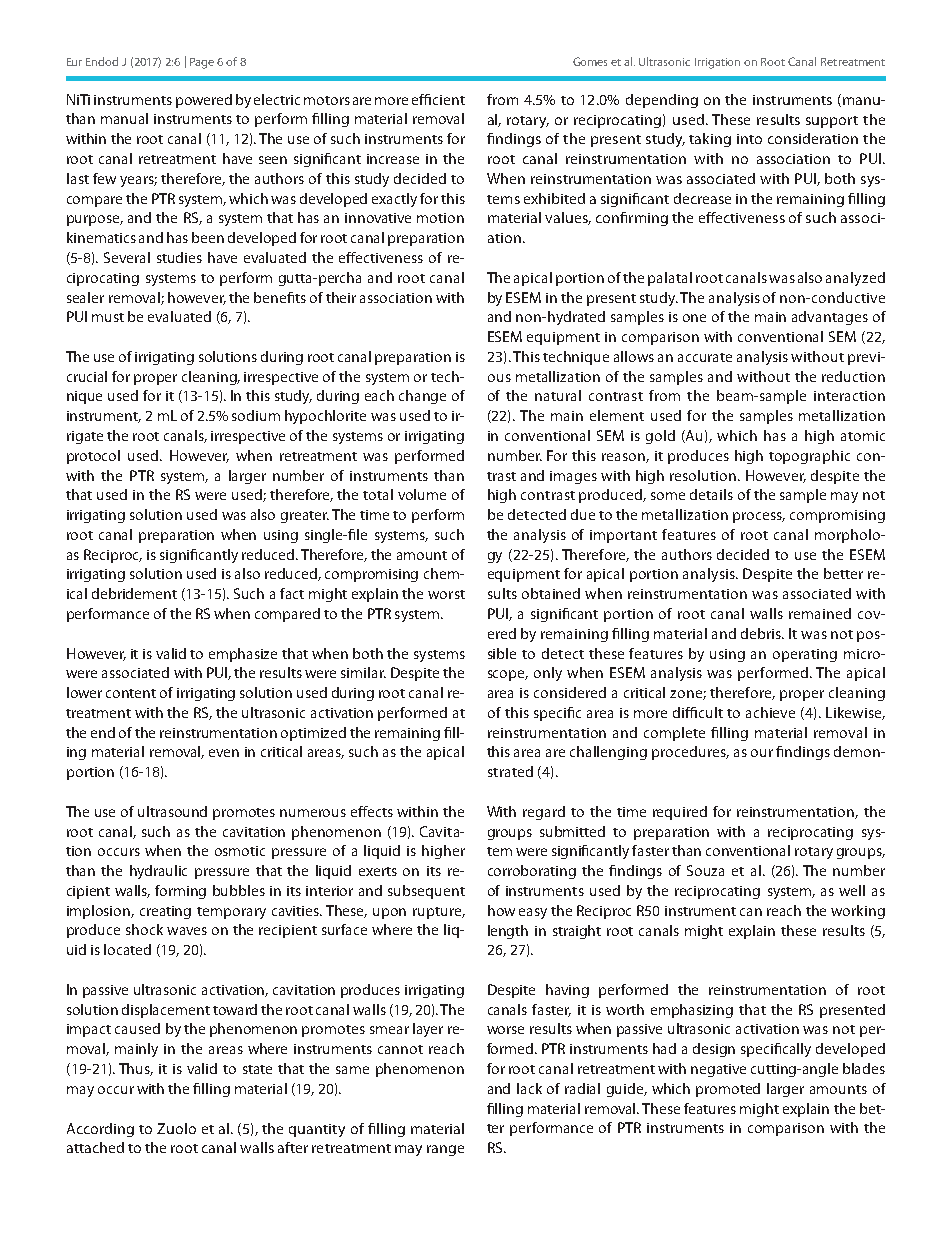 The height and width of the page is (1240, 952). What do you see at coordinates (422, 397) in the page?
I see `change` at bounding box center [422, 397].
